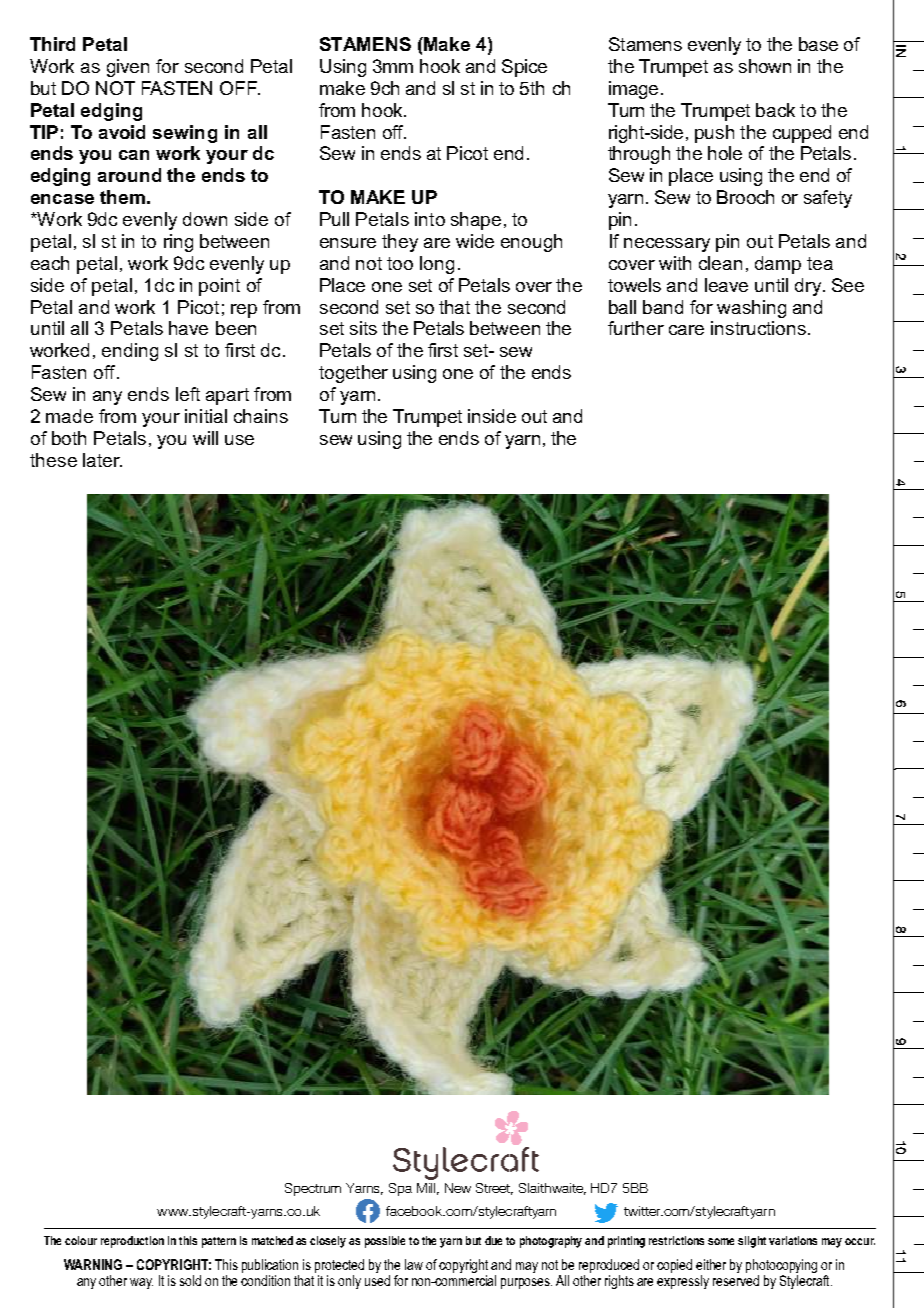  I want to click on due, so click(493, 1240).
